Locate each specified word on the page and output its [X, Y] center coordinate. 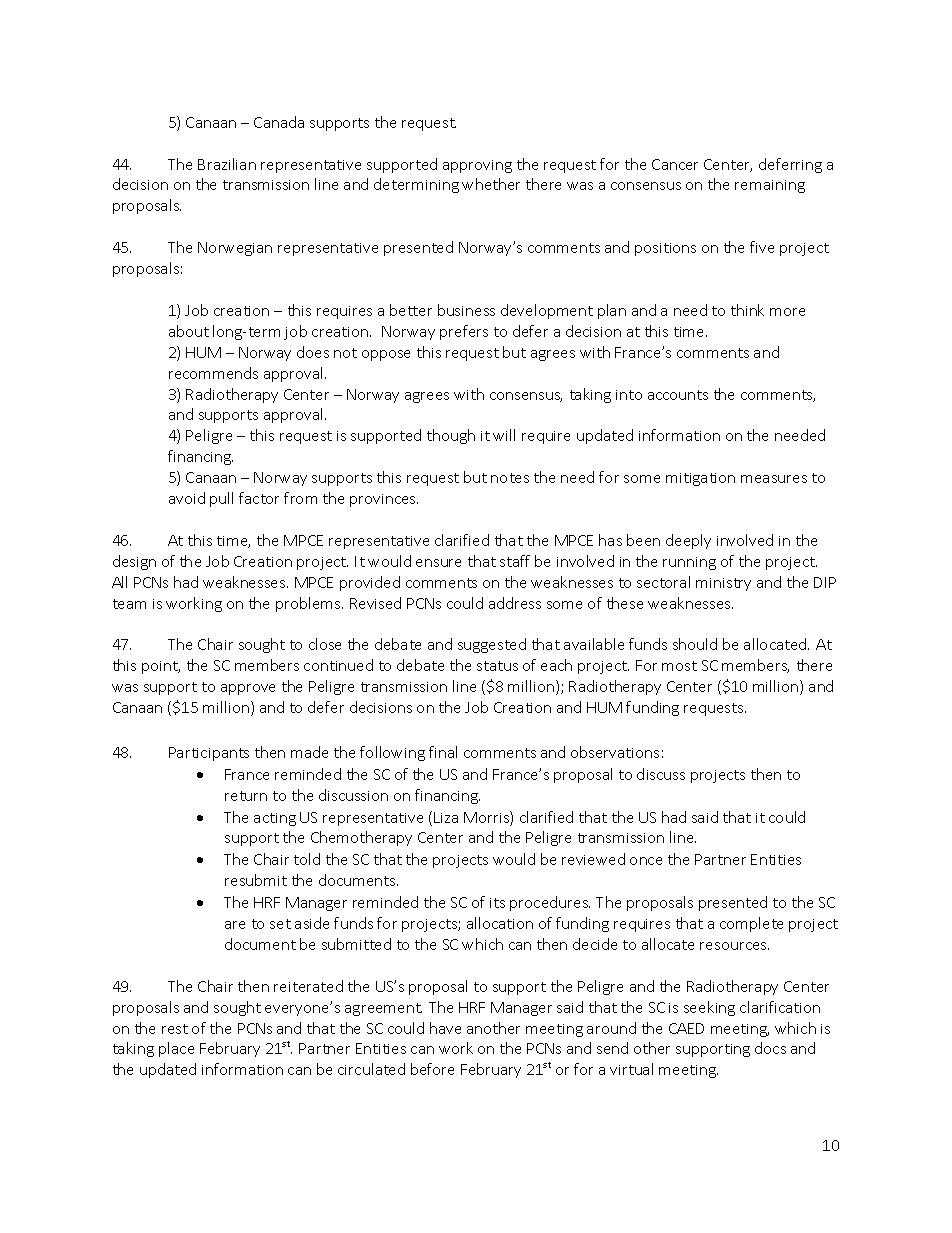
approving [477, 166]
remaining [770, 186]
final [443, 752]
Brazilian [227, 164]
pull [221, 499]
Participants [209, 754]
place [176, 1049]
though [451, 436]
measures [774, 479]
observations [615, 752]
